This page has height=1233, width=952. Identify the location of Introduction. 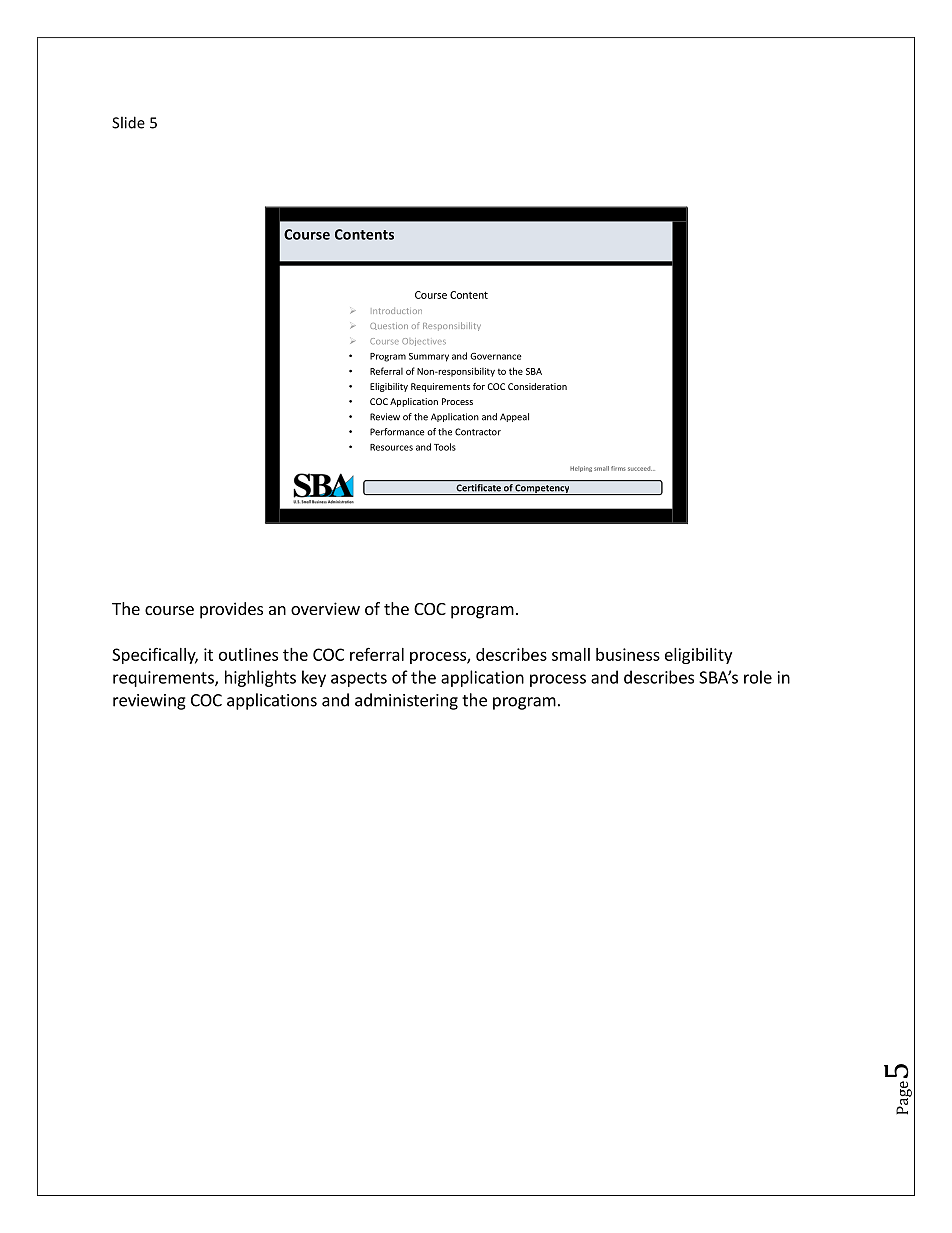
(397, 311).
